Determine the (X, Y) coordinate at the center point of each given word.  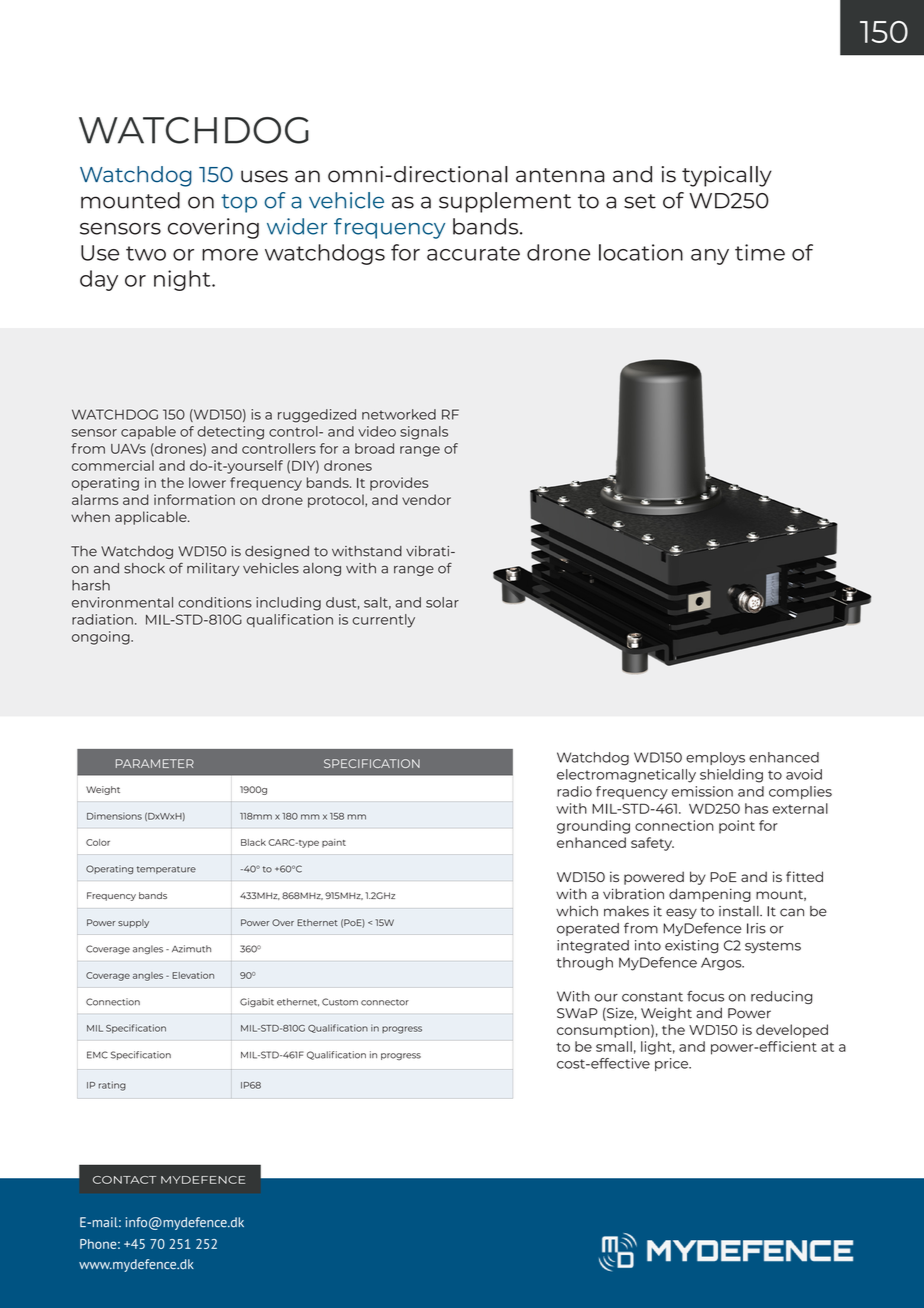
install (740, 911)
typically (727, 176)
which (577, 911)
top (239, 203)
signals (424, 433)
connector (385, 1002)
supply (133, 923)
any (710, 257)
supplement (505, 202)
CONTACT (124, 1180)
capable (148, 432)
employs (715, 759)
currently (383, 621)
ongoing (102, 638)
